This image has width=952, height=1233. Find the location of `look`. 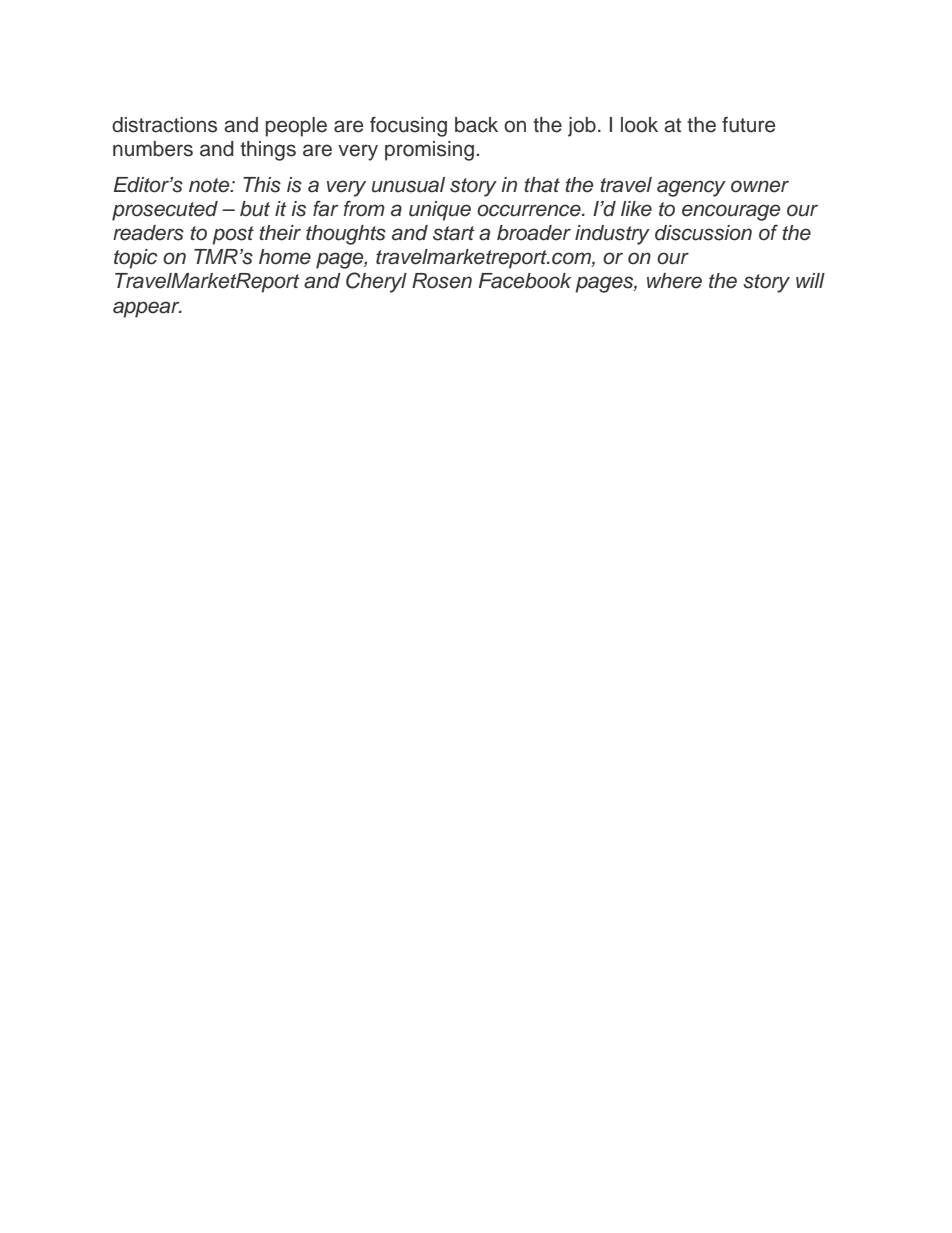

look is located at coordinates (639, 125).
